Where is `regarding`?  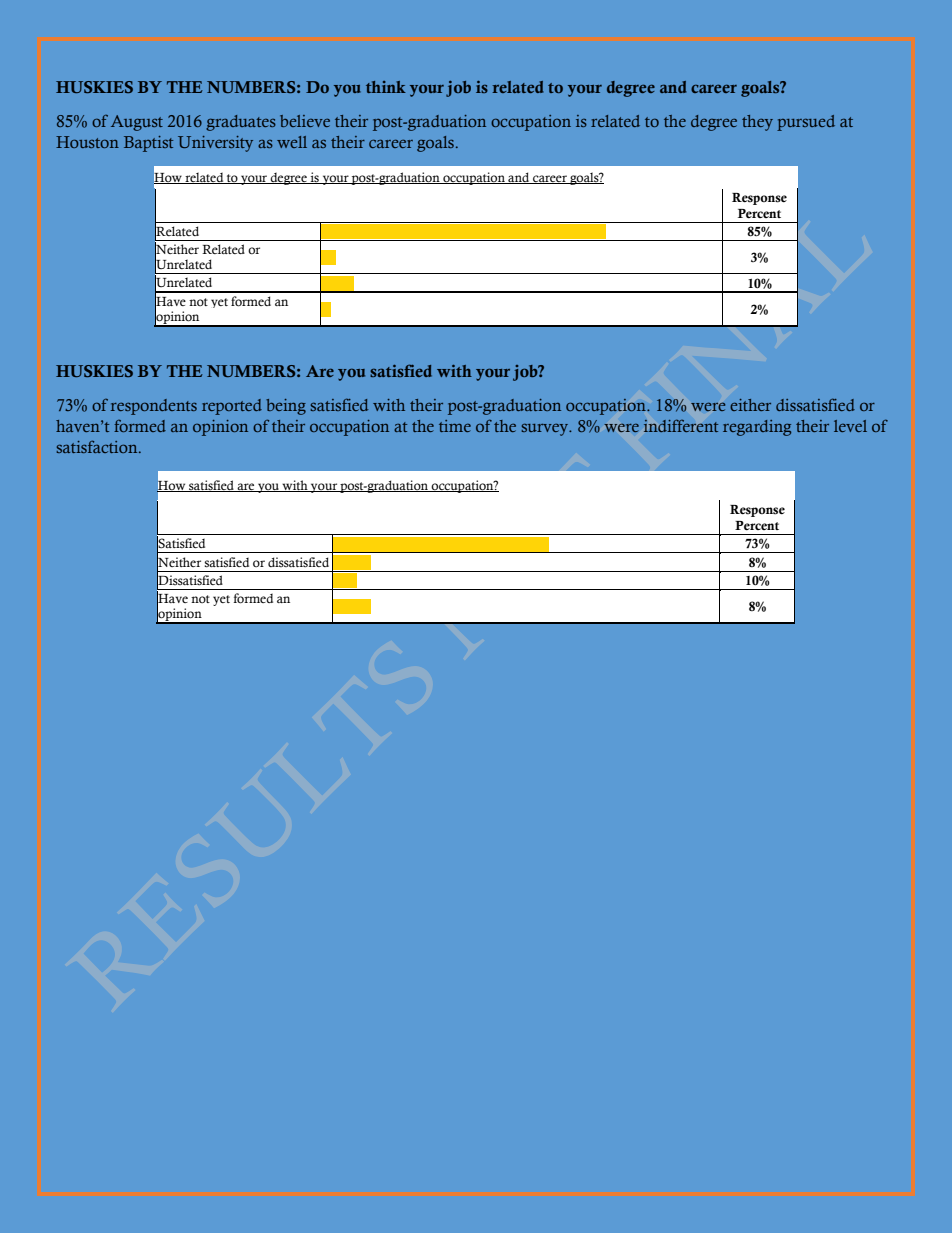 regarding is located at coordinates (757, 428).
